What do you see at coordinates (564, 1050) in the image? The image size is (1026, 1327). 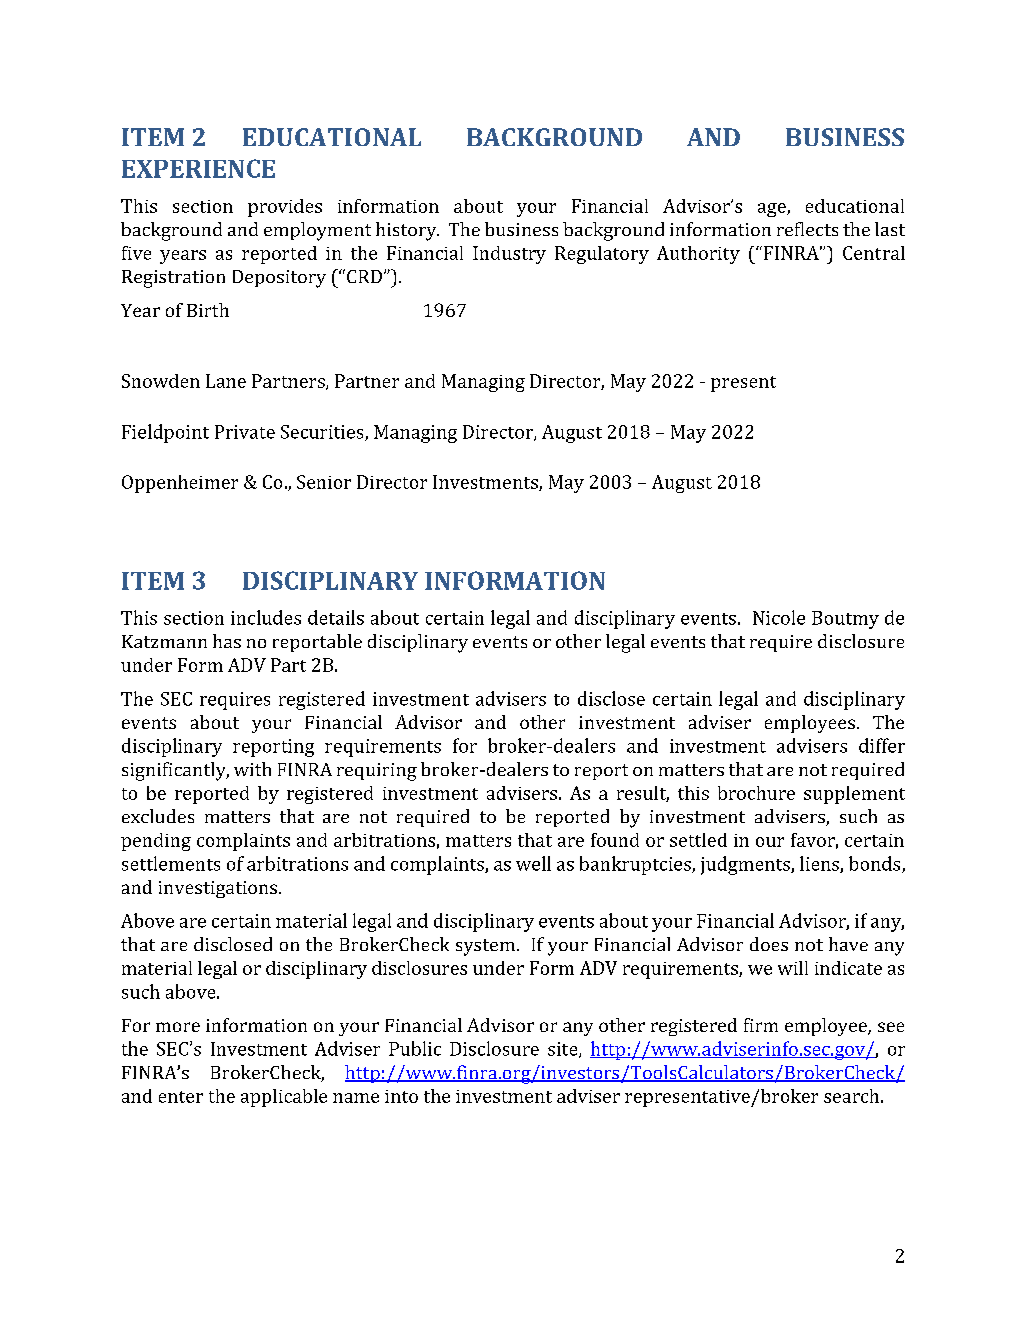 I see `site` at bounding box center [564, 1050].
